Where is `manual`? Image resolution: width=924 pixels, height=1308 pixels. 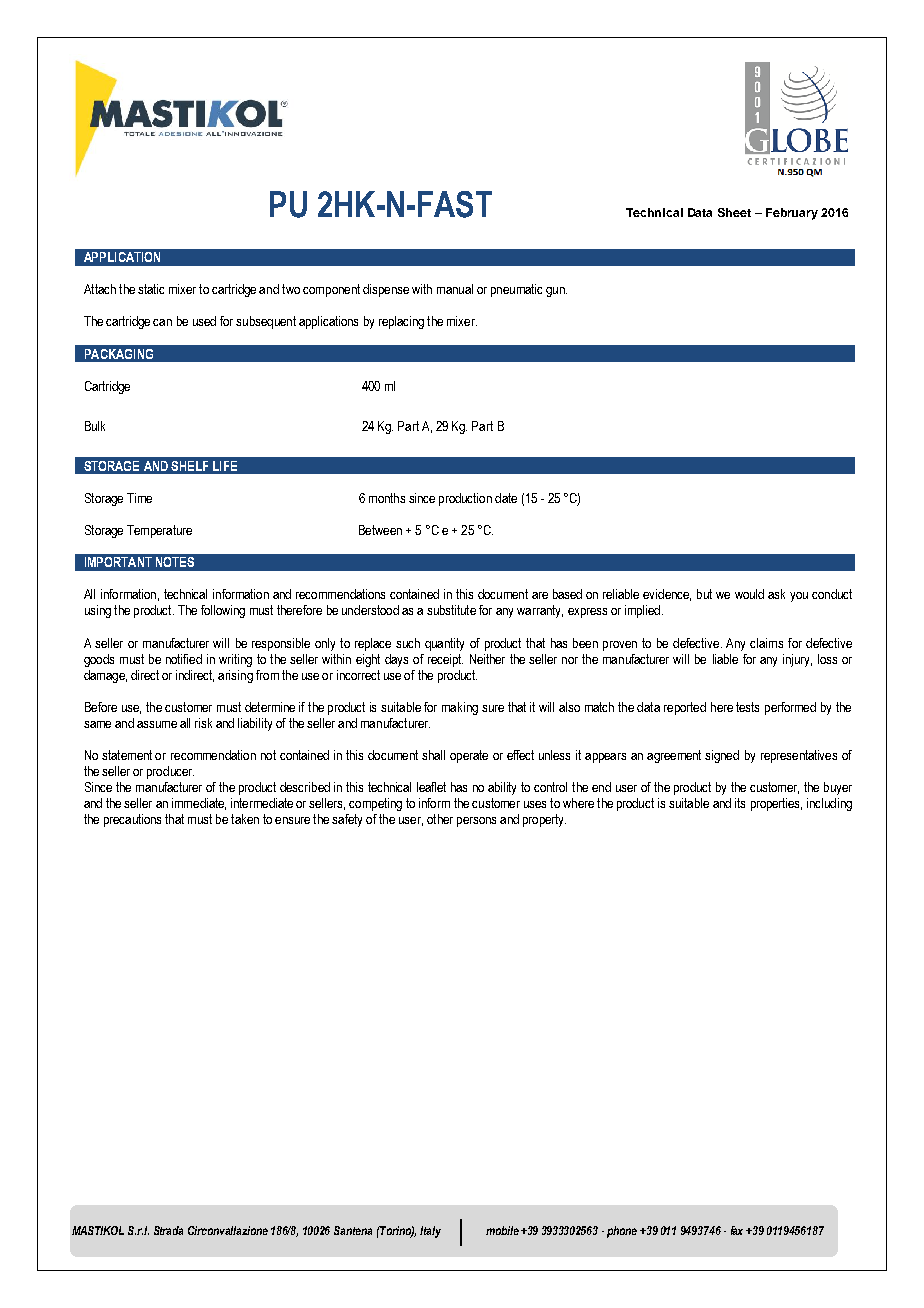
manual is located at coordinates (455, 289).
